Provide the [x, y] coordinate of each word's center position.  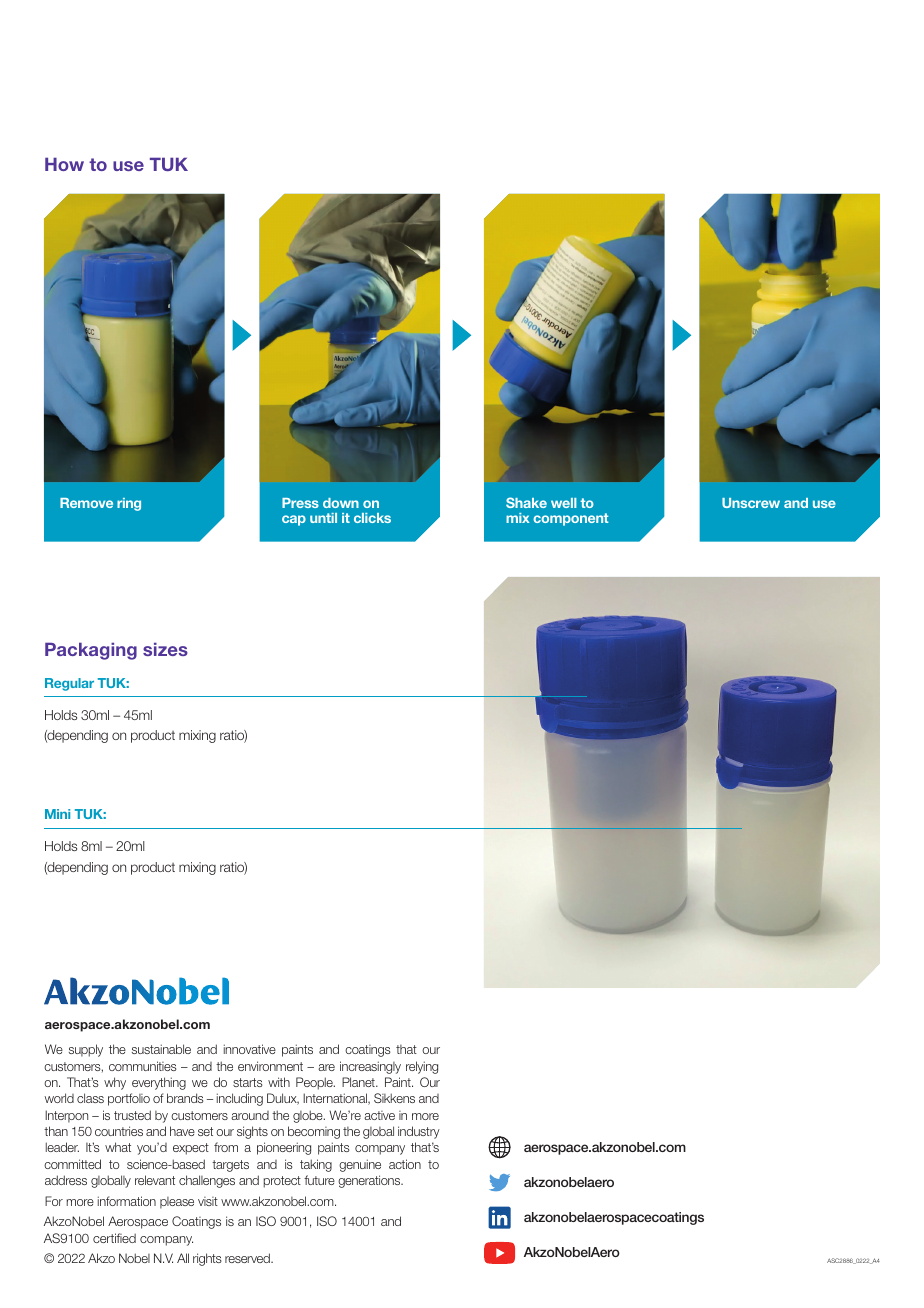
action [405, 1164]
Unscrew [751, 503]
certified [114, 1238]
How [64, 164]
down [341, 503]
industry [419, 1132]
